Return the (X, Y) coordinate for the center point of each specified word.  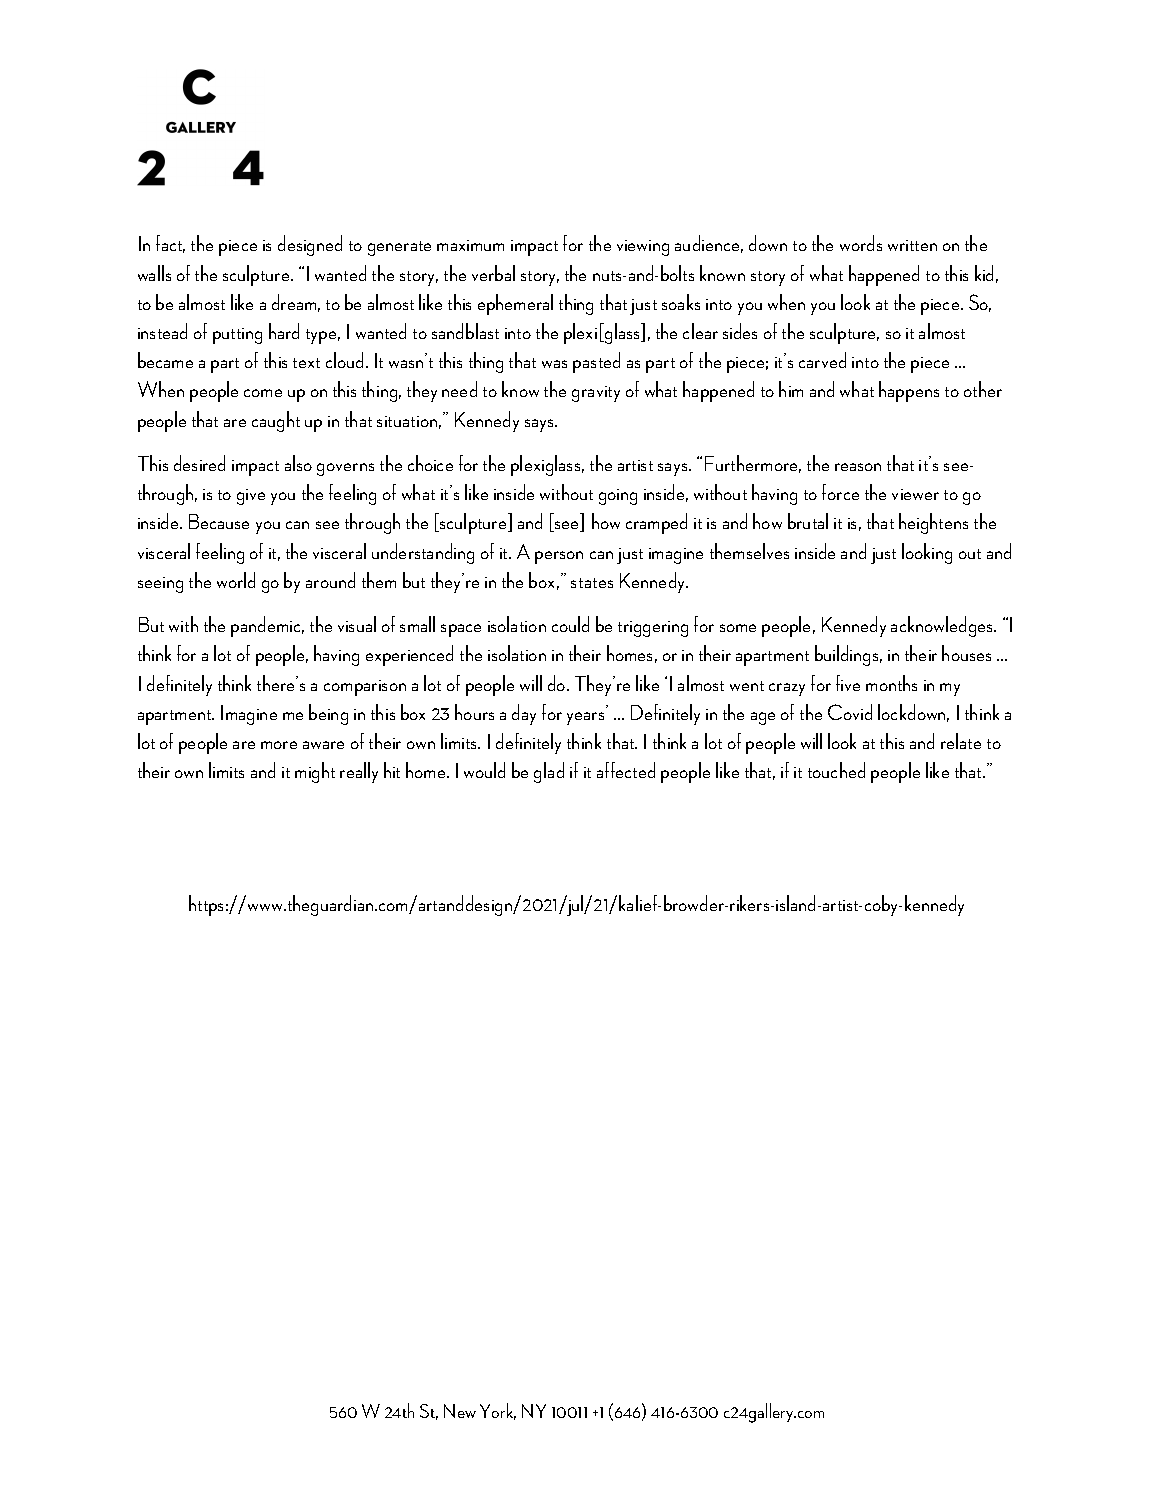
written (912, 245)
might (315, 772)
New (460, 1411)
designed (310, 245)
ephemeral (515, 304)
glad (549, 772)
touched (836, 770)
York (498, 1411)
